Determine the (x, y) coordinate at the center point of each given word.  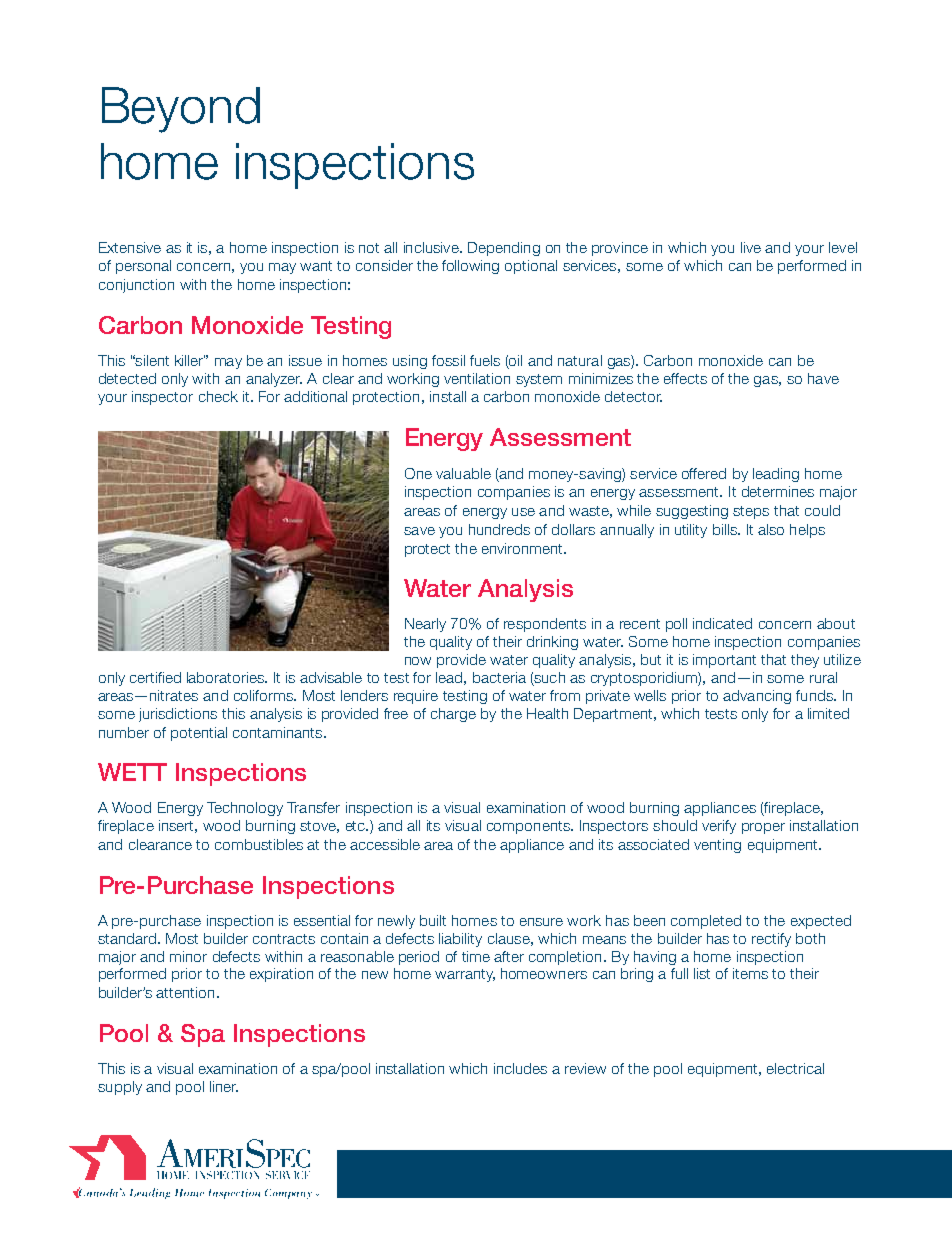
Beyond (181, 110)
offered (704, 473)
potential (199, 734)
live (751, 247)
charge (453, 715)
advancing (757, 697)
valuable (463, 473)
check (218, 396)
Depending (504, 249)
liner (224, 1086)
